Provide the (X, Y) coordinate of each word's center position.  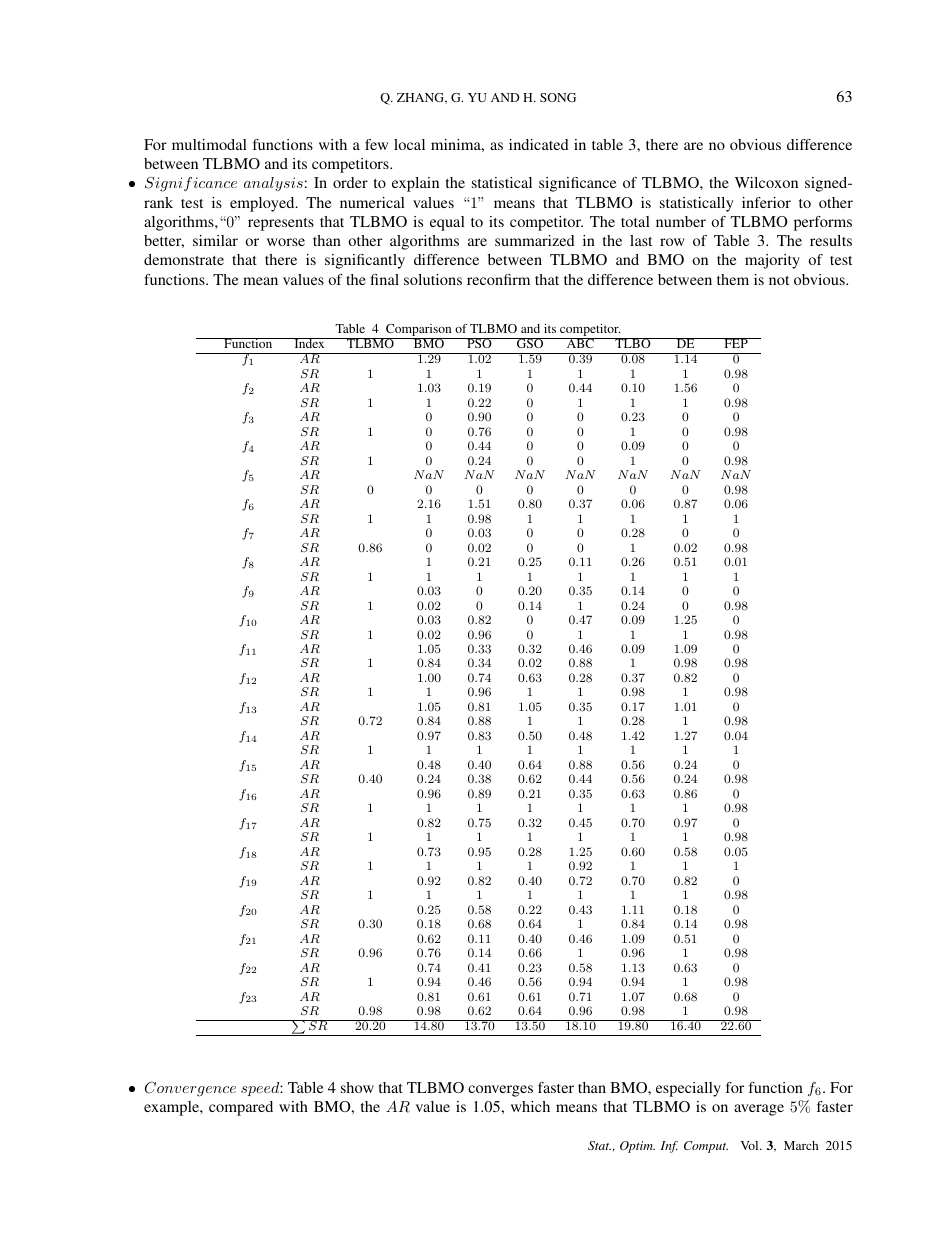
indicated (539, 144)
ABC (580, 343)
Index (309, 343)
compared (241, 1108)
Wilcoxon (766, 182)
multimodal (209, 144)
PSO (479, 343)
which (530, 1106)
